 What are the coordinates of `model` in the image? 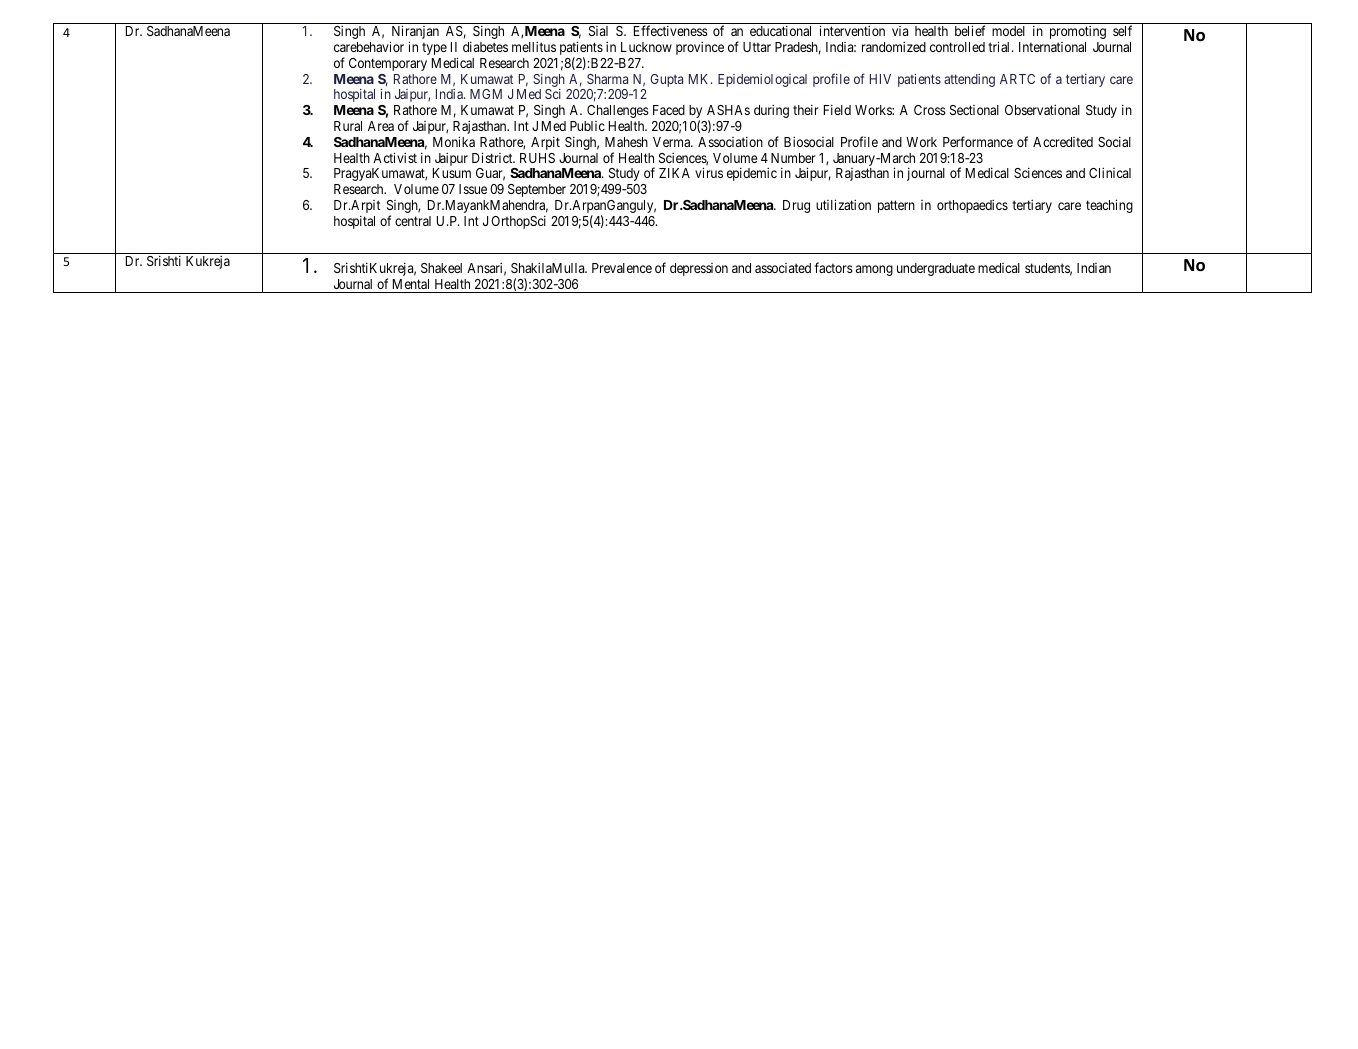 It's located at (1008, 31).
